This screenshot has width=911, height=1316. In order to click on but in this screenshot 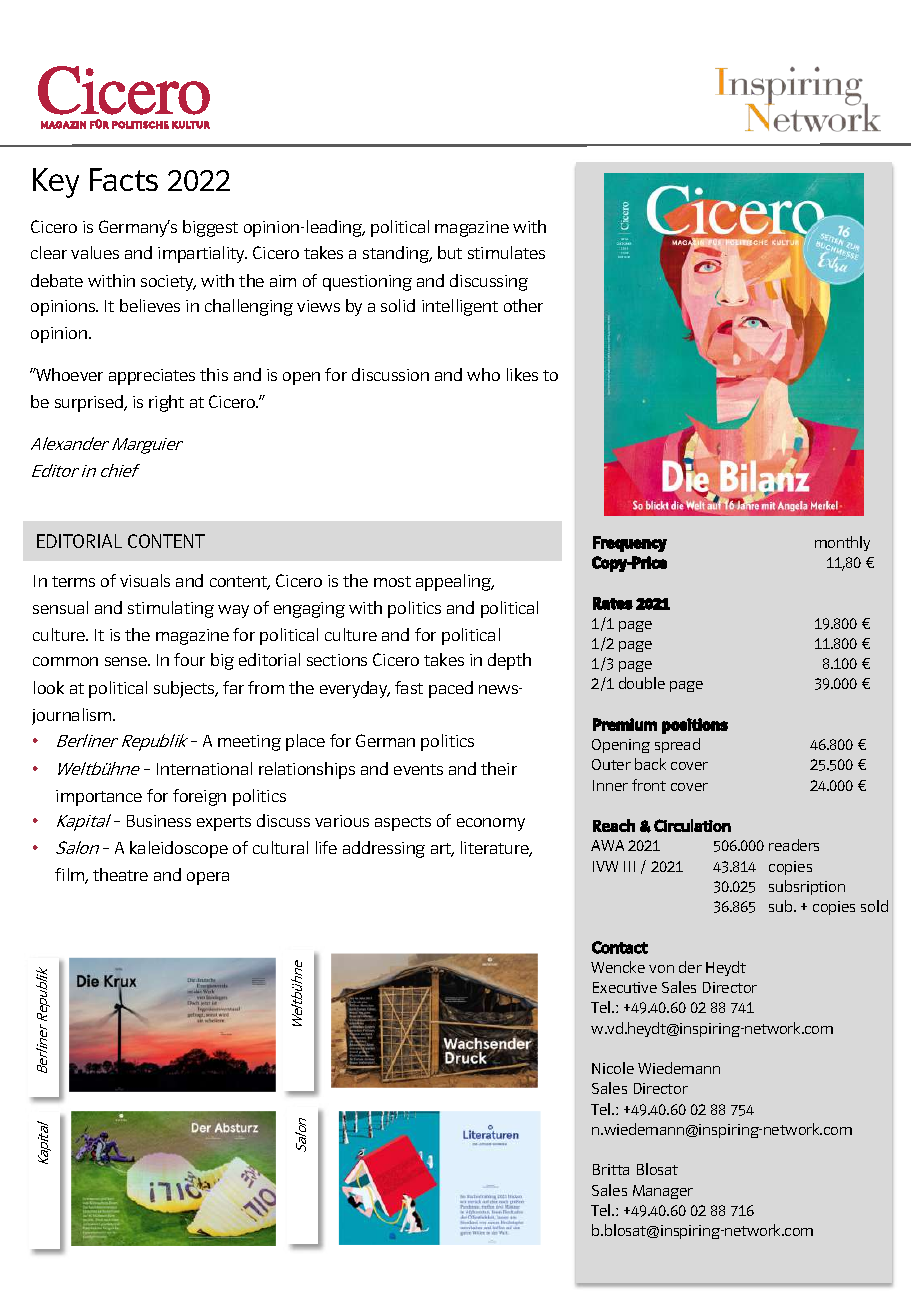, I will do `click(450, 252)`.
